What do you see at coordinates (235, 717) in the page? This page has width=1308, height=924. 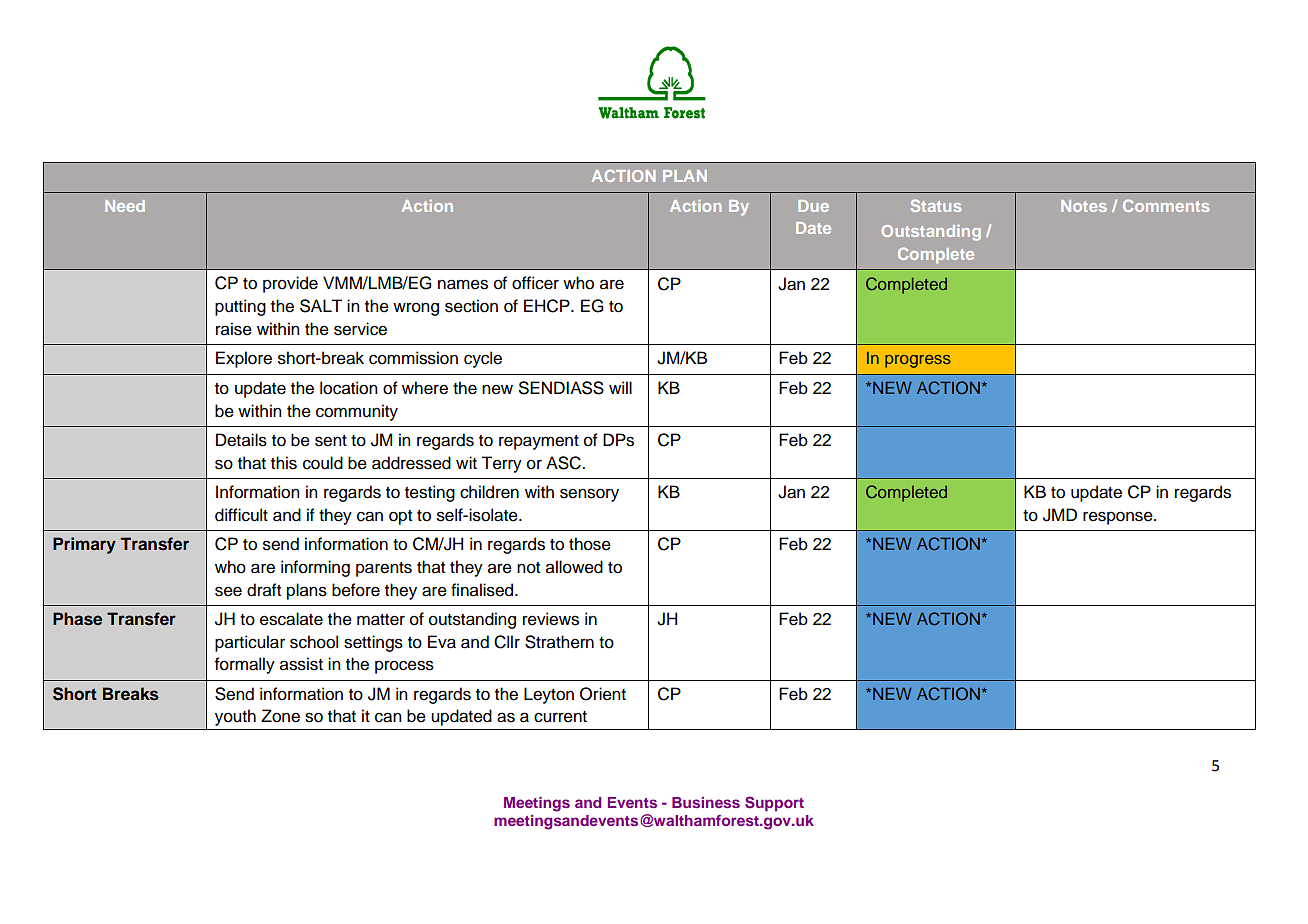 I see `youth` at bounding box center [235, 717].
